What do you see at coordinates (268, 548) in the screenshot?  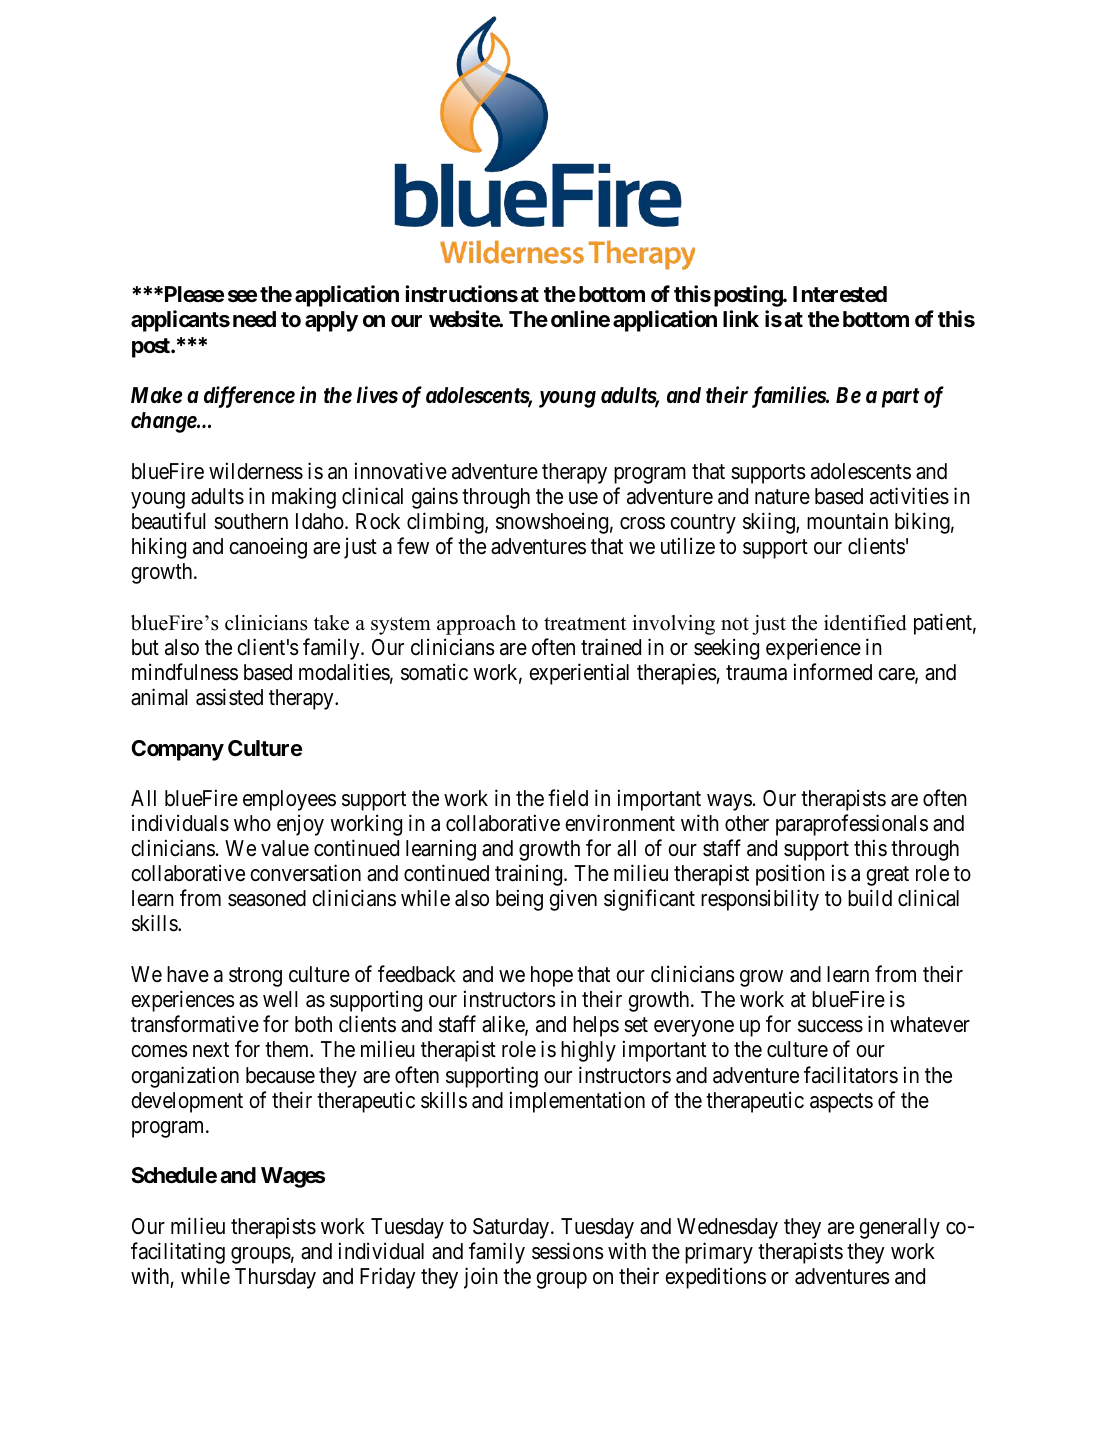 I see `canoeing` at bounding box center [268, 548].
